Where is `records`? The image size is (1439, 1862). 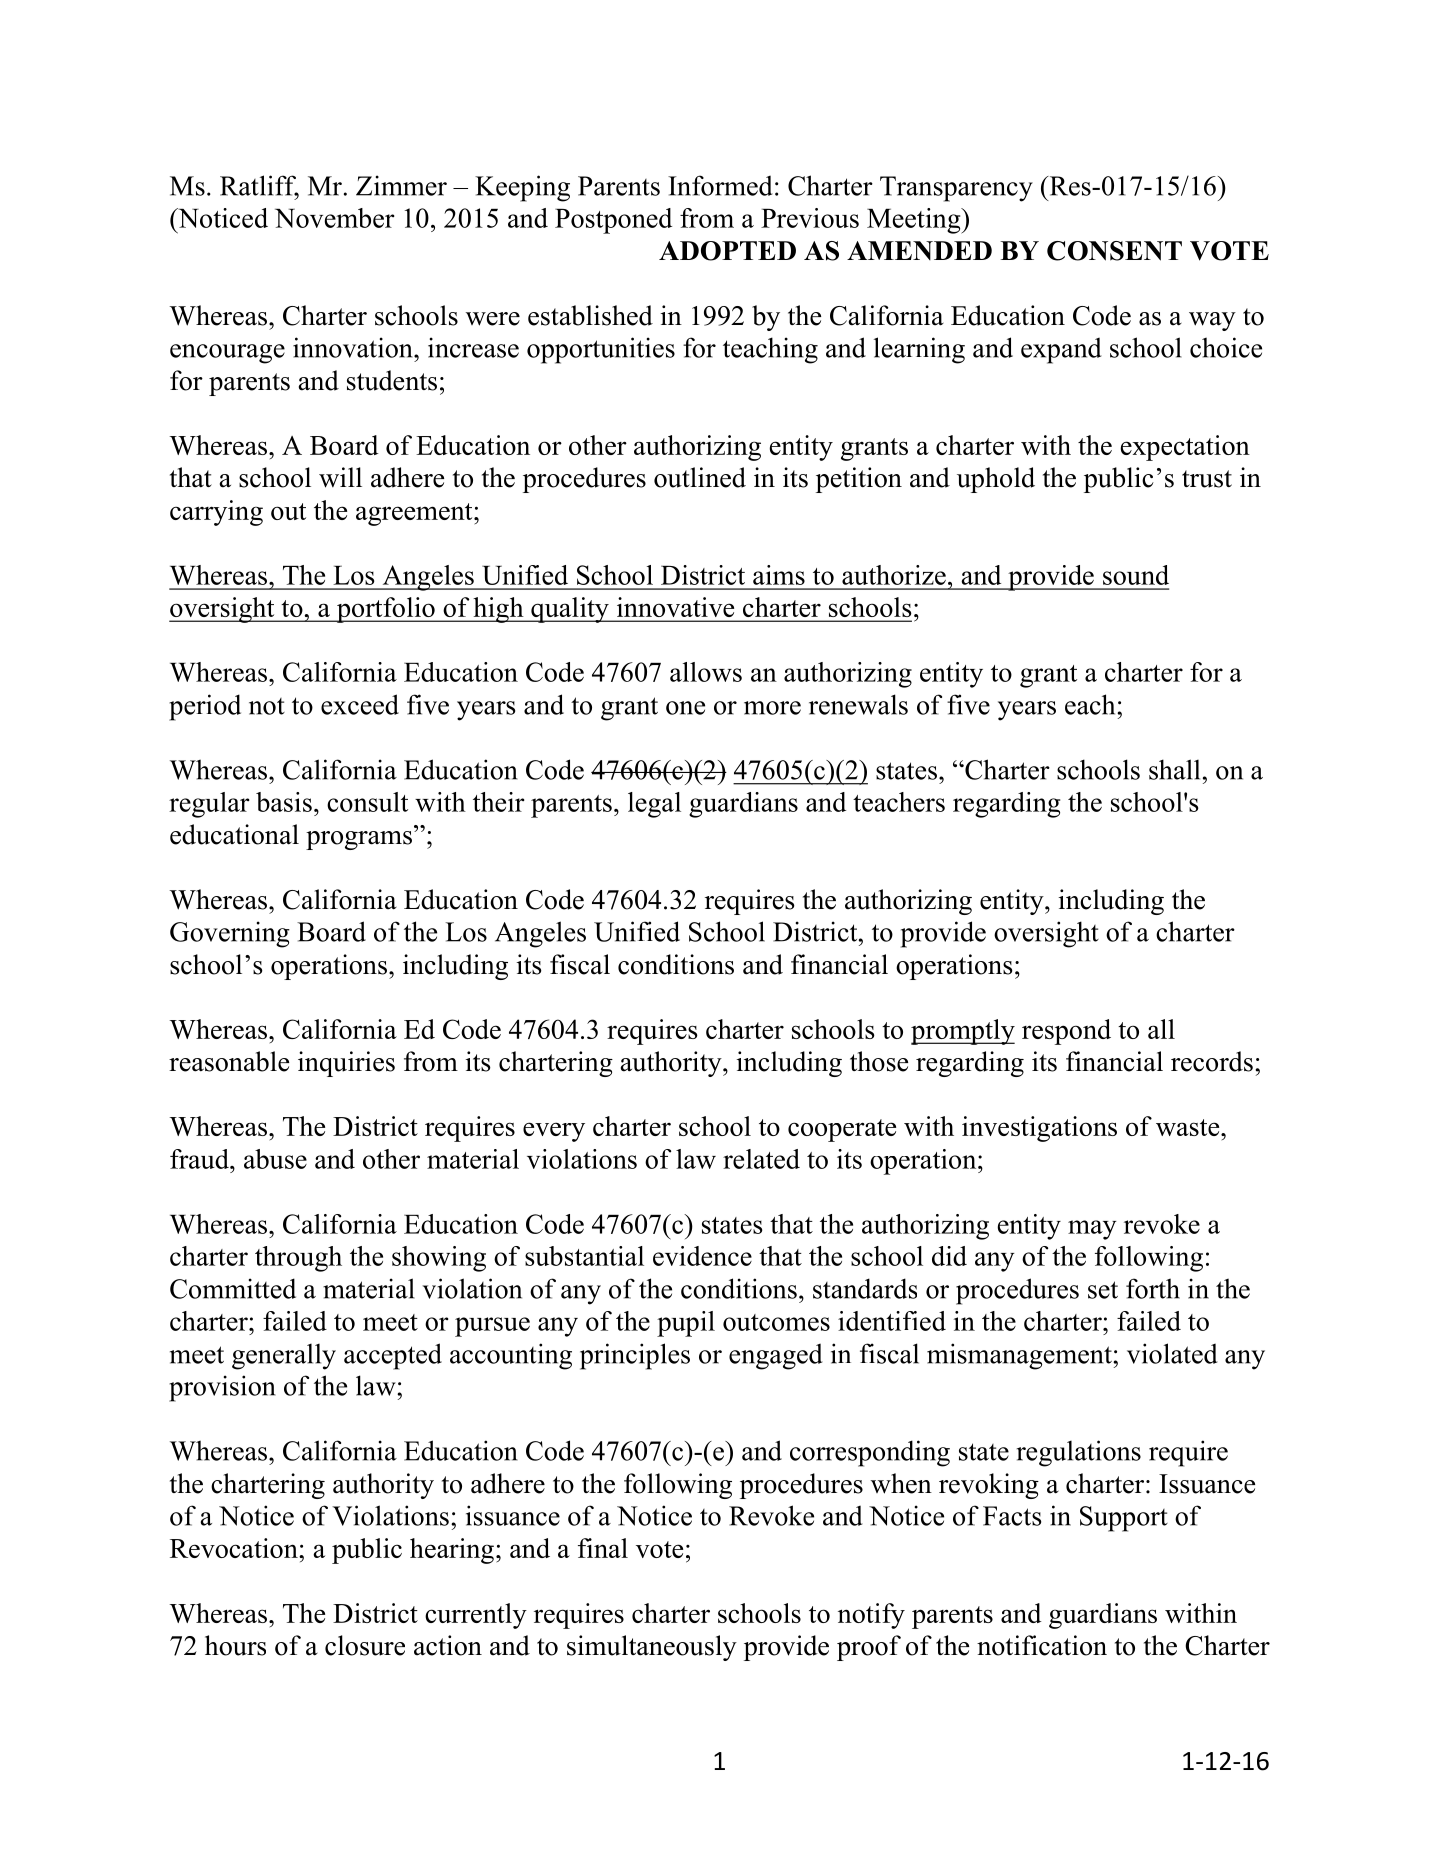 records is located at coordinates (1212, 1061).
